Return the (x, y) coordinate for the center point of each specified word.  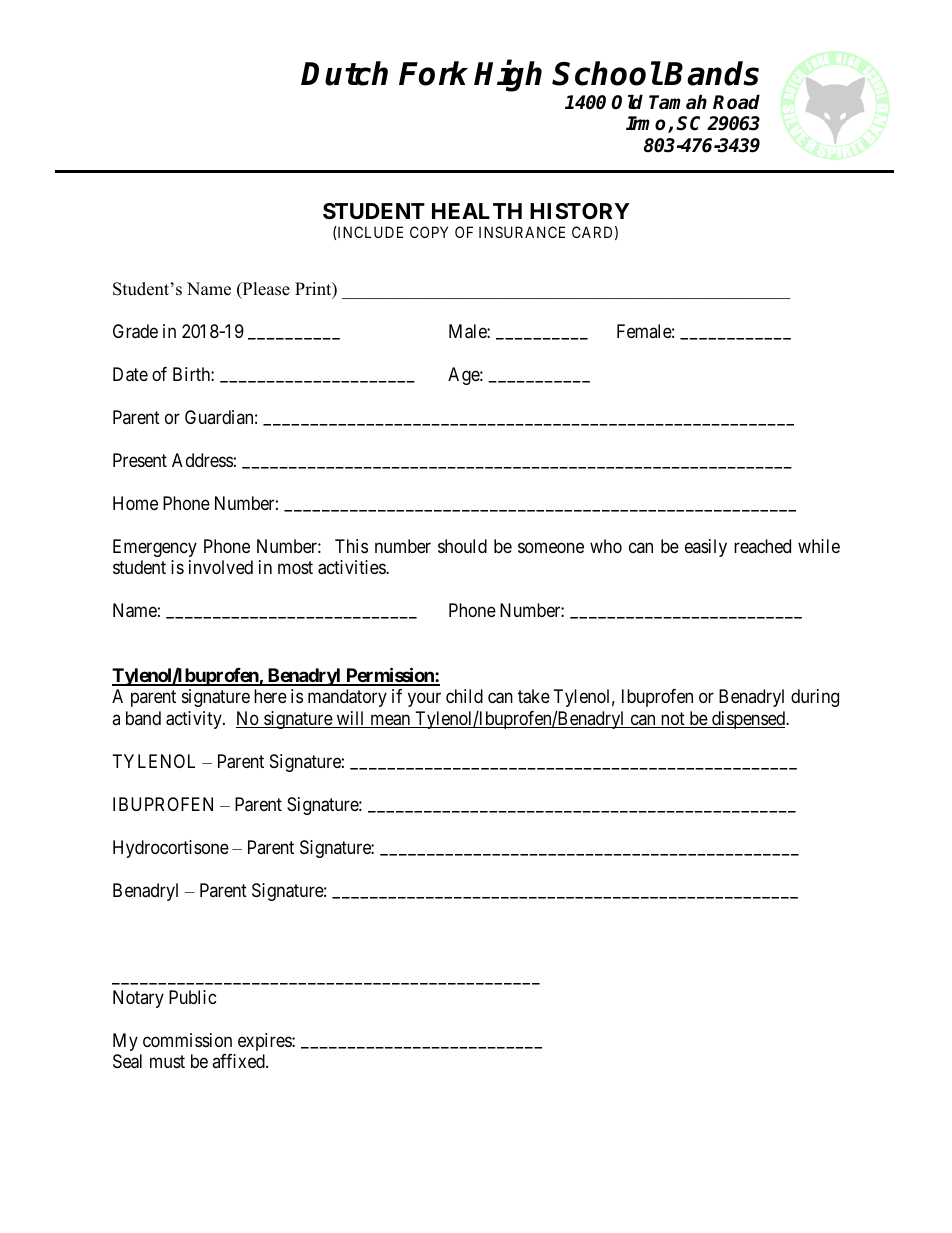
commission (187, 1040)
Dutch (344, 73)
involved (221, 567)
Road (736, 102)
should (462, 546)
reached (762, 546)
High (508, 76)
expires (265, 1042)
